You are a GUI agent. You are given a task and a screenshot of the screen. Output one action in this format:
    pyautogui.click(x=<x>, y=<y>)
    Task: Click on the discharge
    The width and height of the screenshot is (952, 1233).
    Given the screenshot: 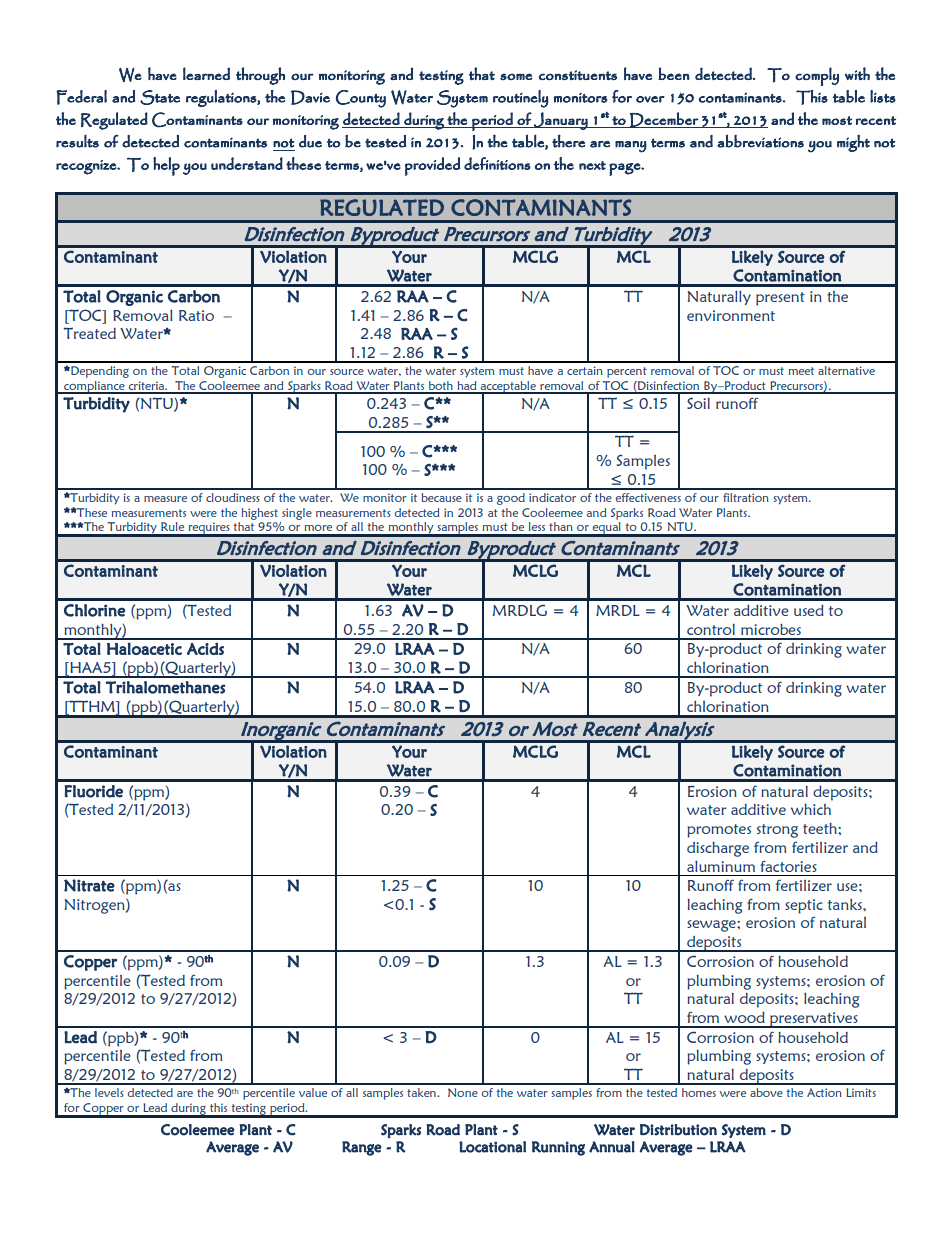 What is the action you would take?
    pyautogui.click(x=718, y=849)
